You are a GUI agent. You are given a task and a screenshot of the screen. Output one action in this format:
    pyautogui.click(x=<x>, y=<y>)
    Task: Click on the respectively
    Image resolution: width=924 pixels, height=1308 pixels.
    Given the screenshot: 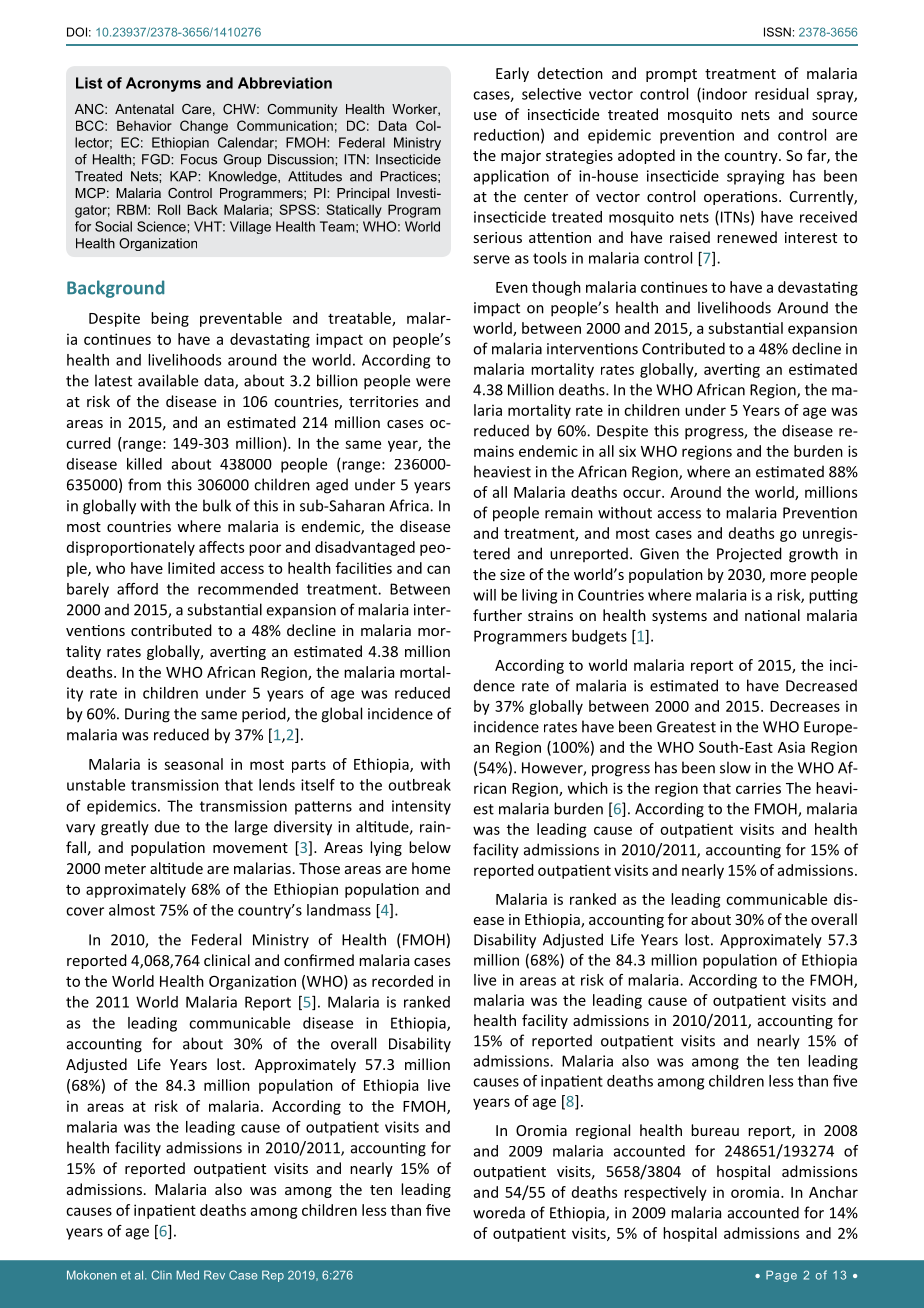 What is the action you would take?
    pyautogui.click(x=665, y=1193)
